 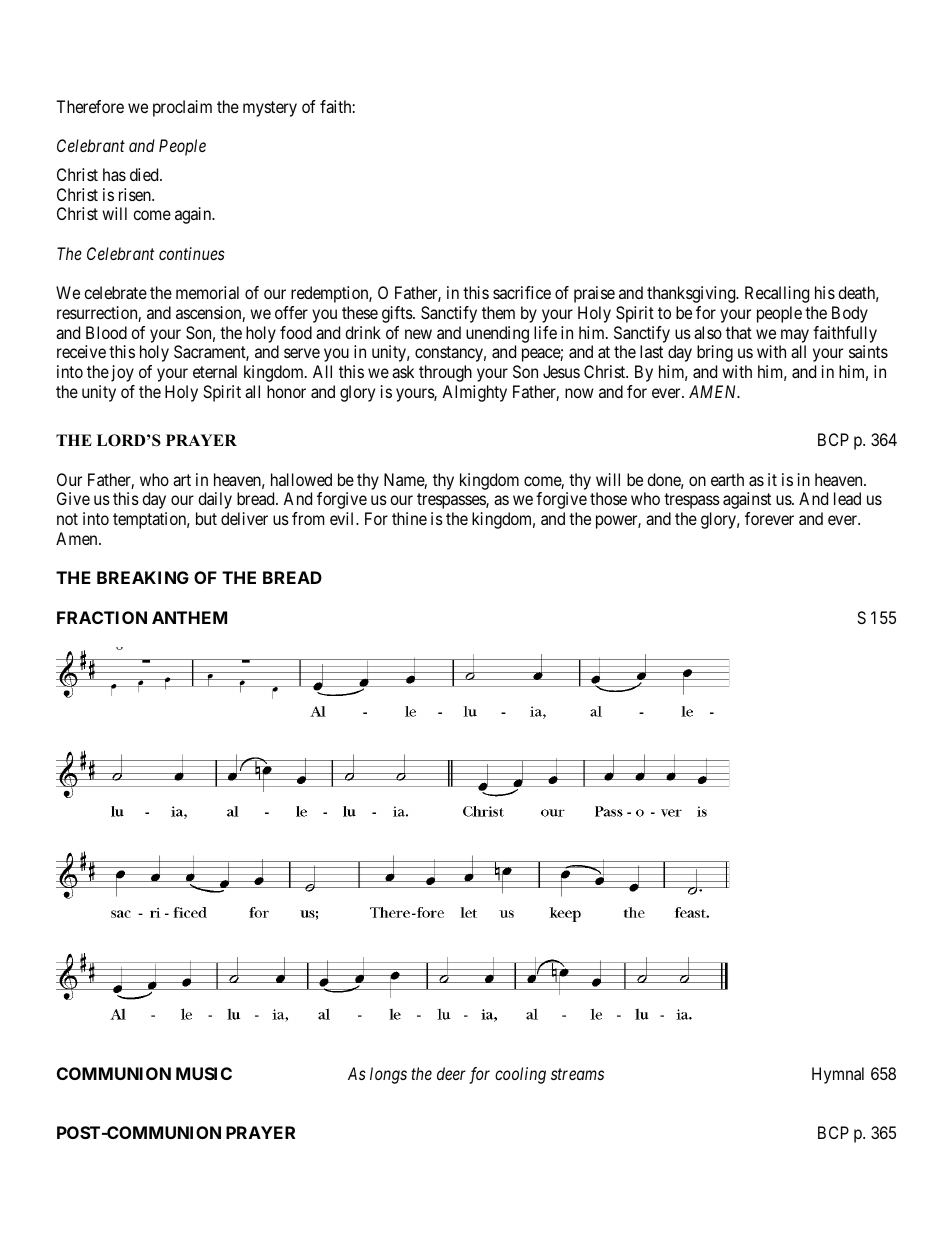 I want to click on deer, so click(x=451, y=1073).
